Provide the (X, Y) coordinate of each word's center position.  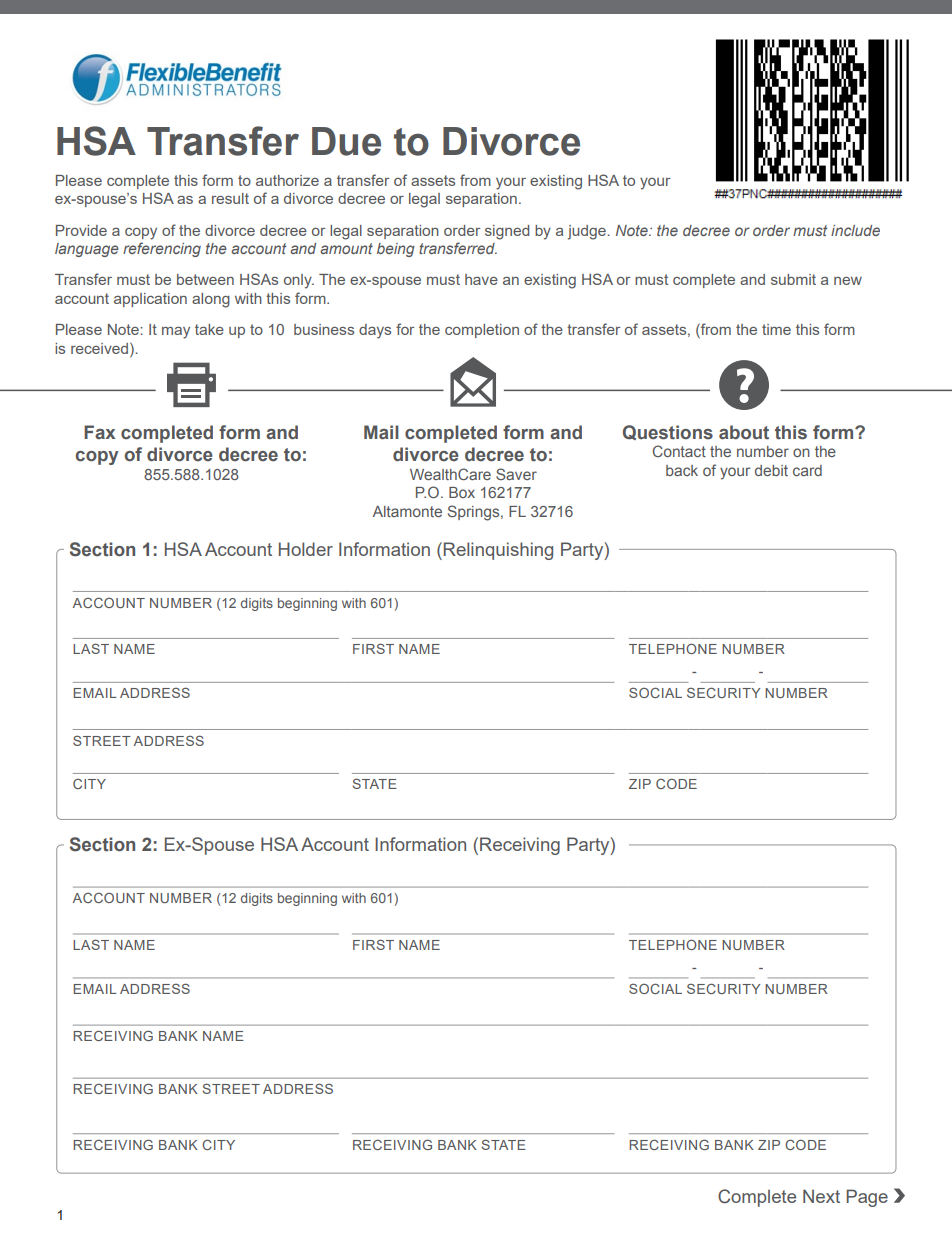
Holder (306, 549)
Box (462, 492)
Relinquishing (498, 551)
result (230, 198)
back (682, 470)
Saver (516, 474)
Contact (679, 451)
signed (507, 232)
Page (867, 1198)
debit (771, 470)
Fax (99, 432)
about (744, 432)
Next (821, 1196)
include (855, 230)
